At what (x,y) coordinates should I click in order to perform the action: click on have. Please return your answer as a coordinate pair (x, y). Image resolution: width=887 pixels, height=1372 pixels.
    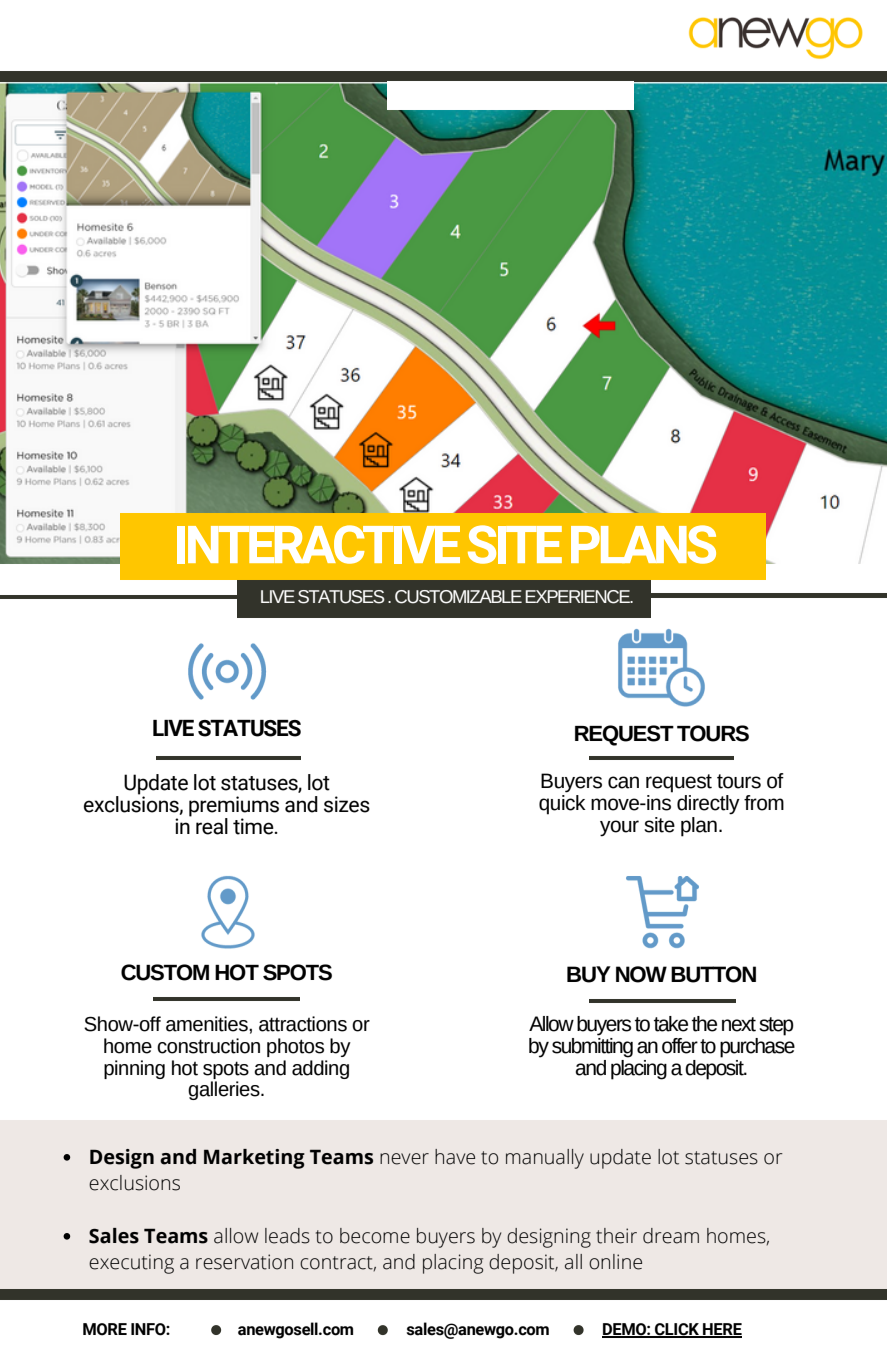
    Looking at the image, I should click on (455, 1157).
